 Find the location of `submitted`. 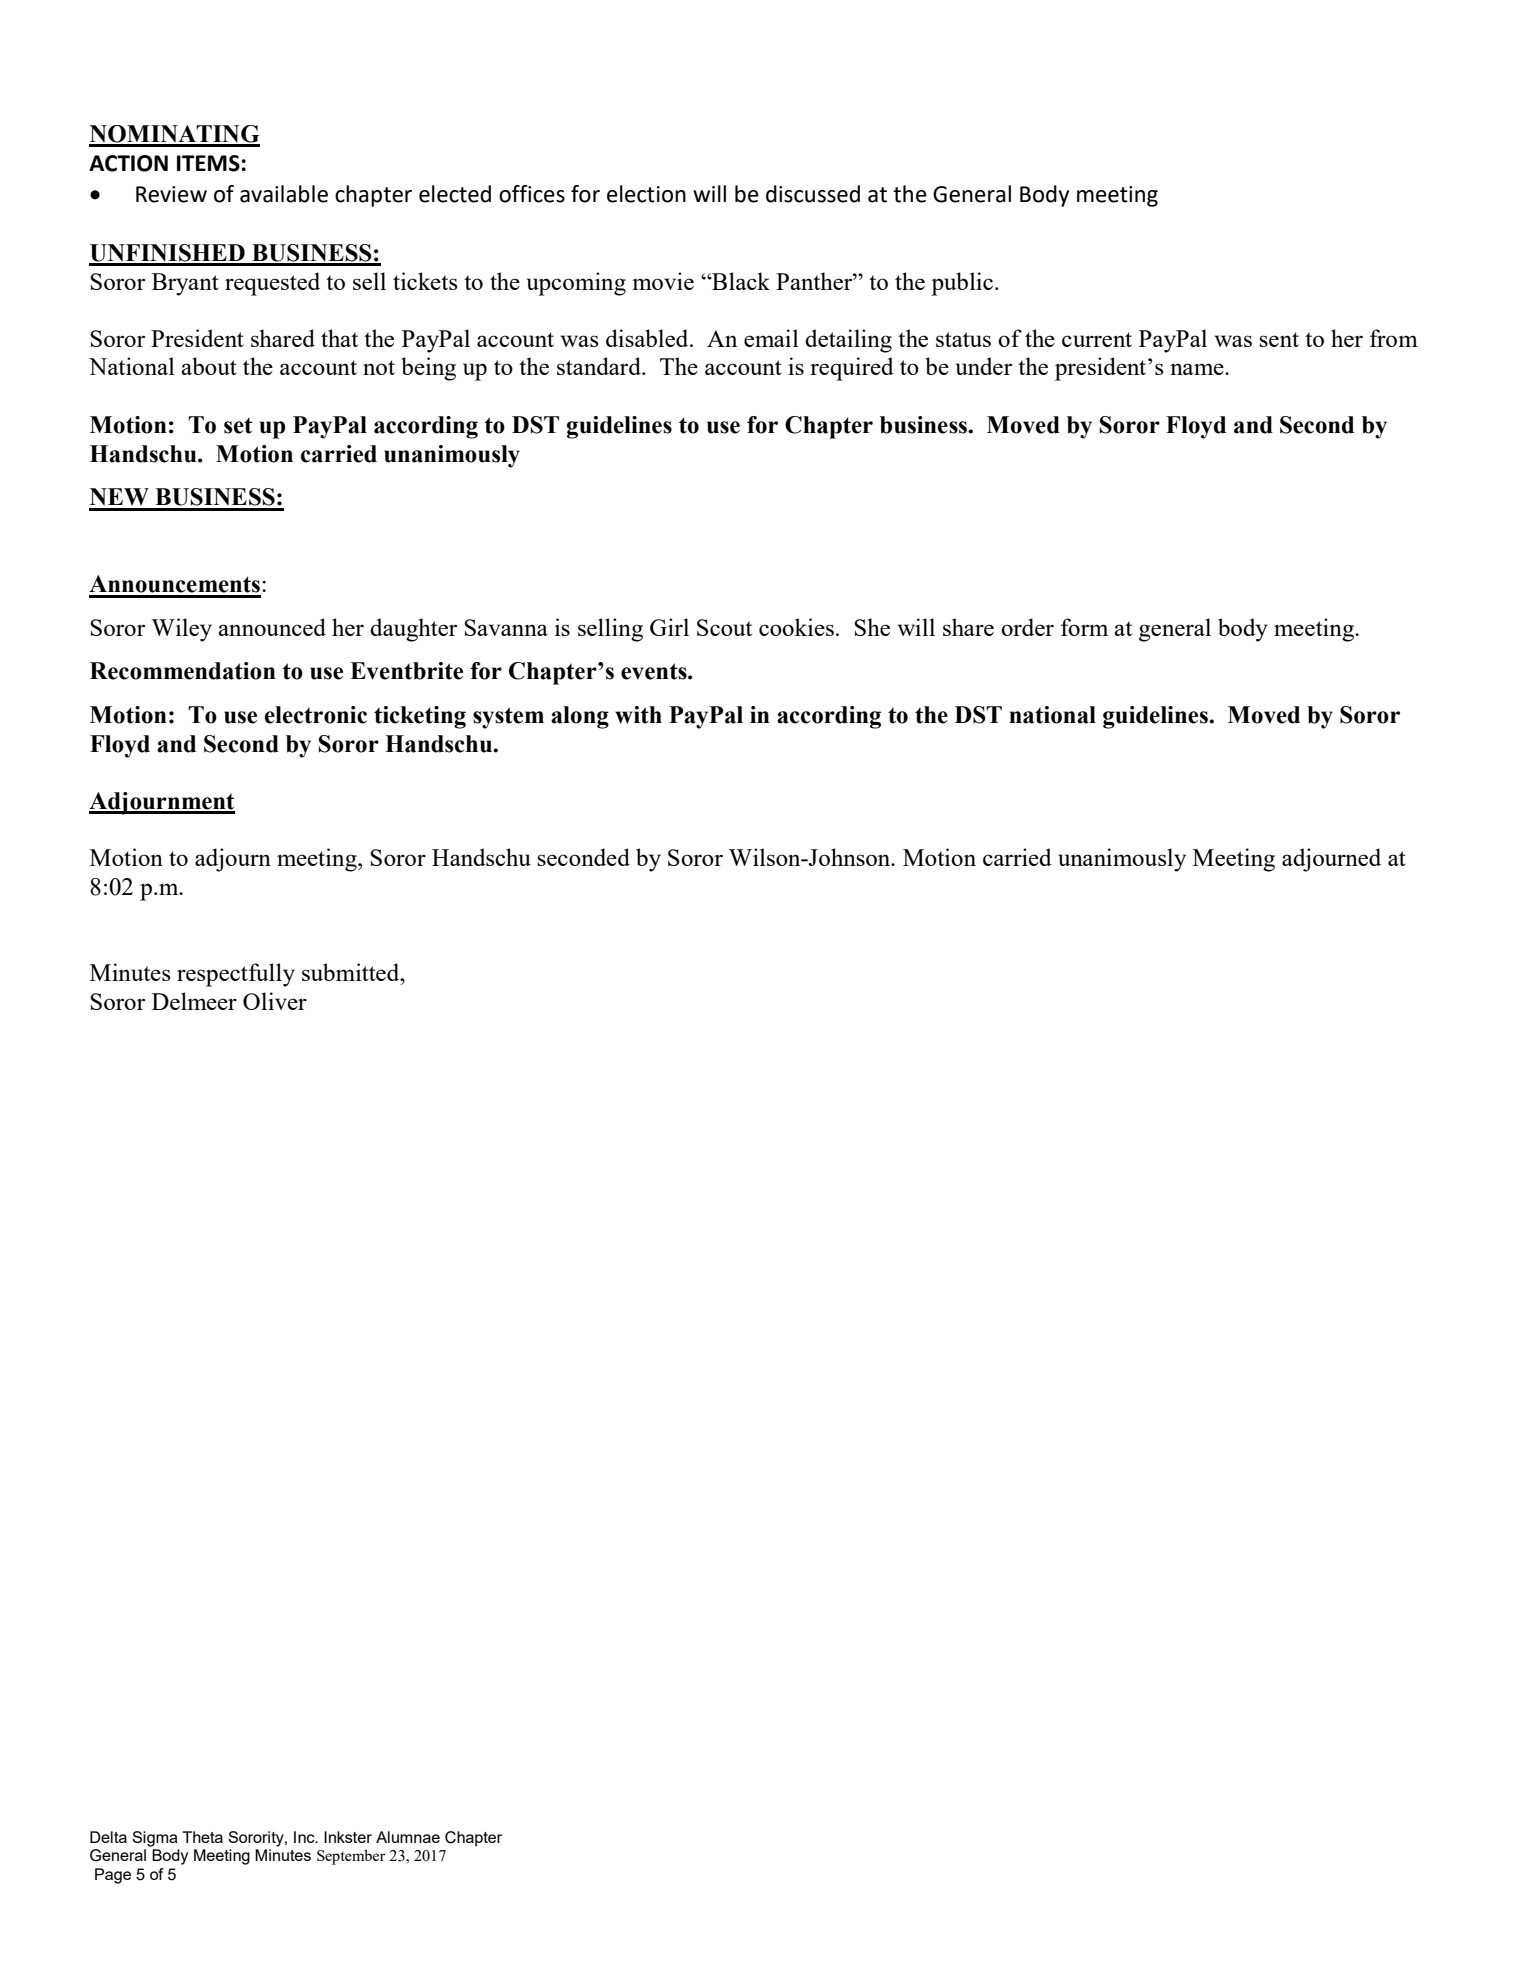

submitted is located at coordinates (352, 972).
